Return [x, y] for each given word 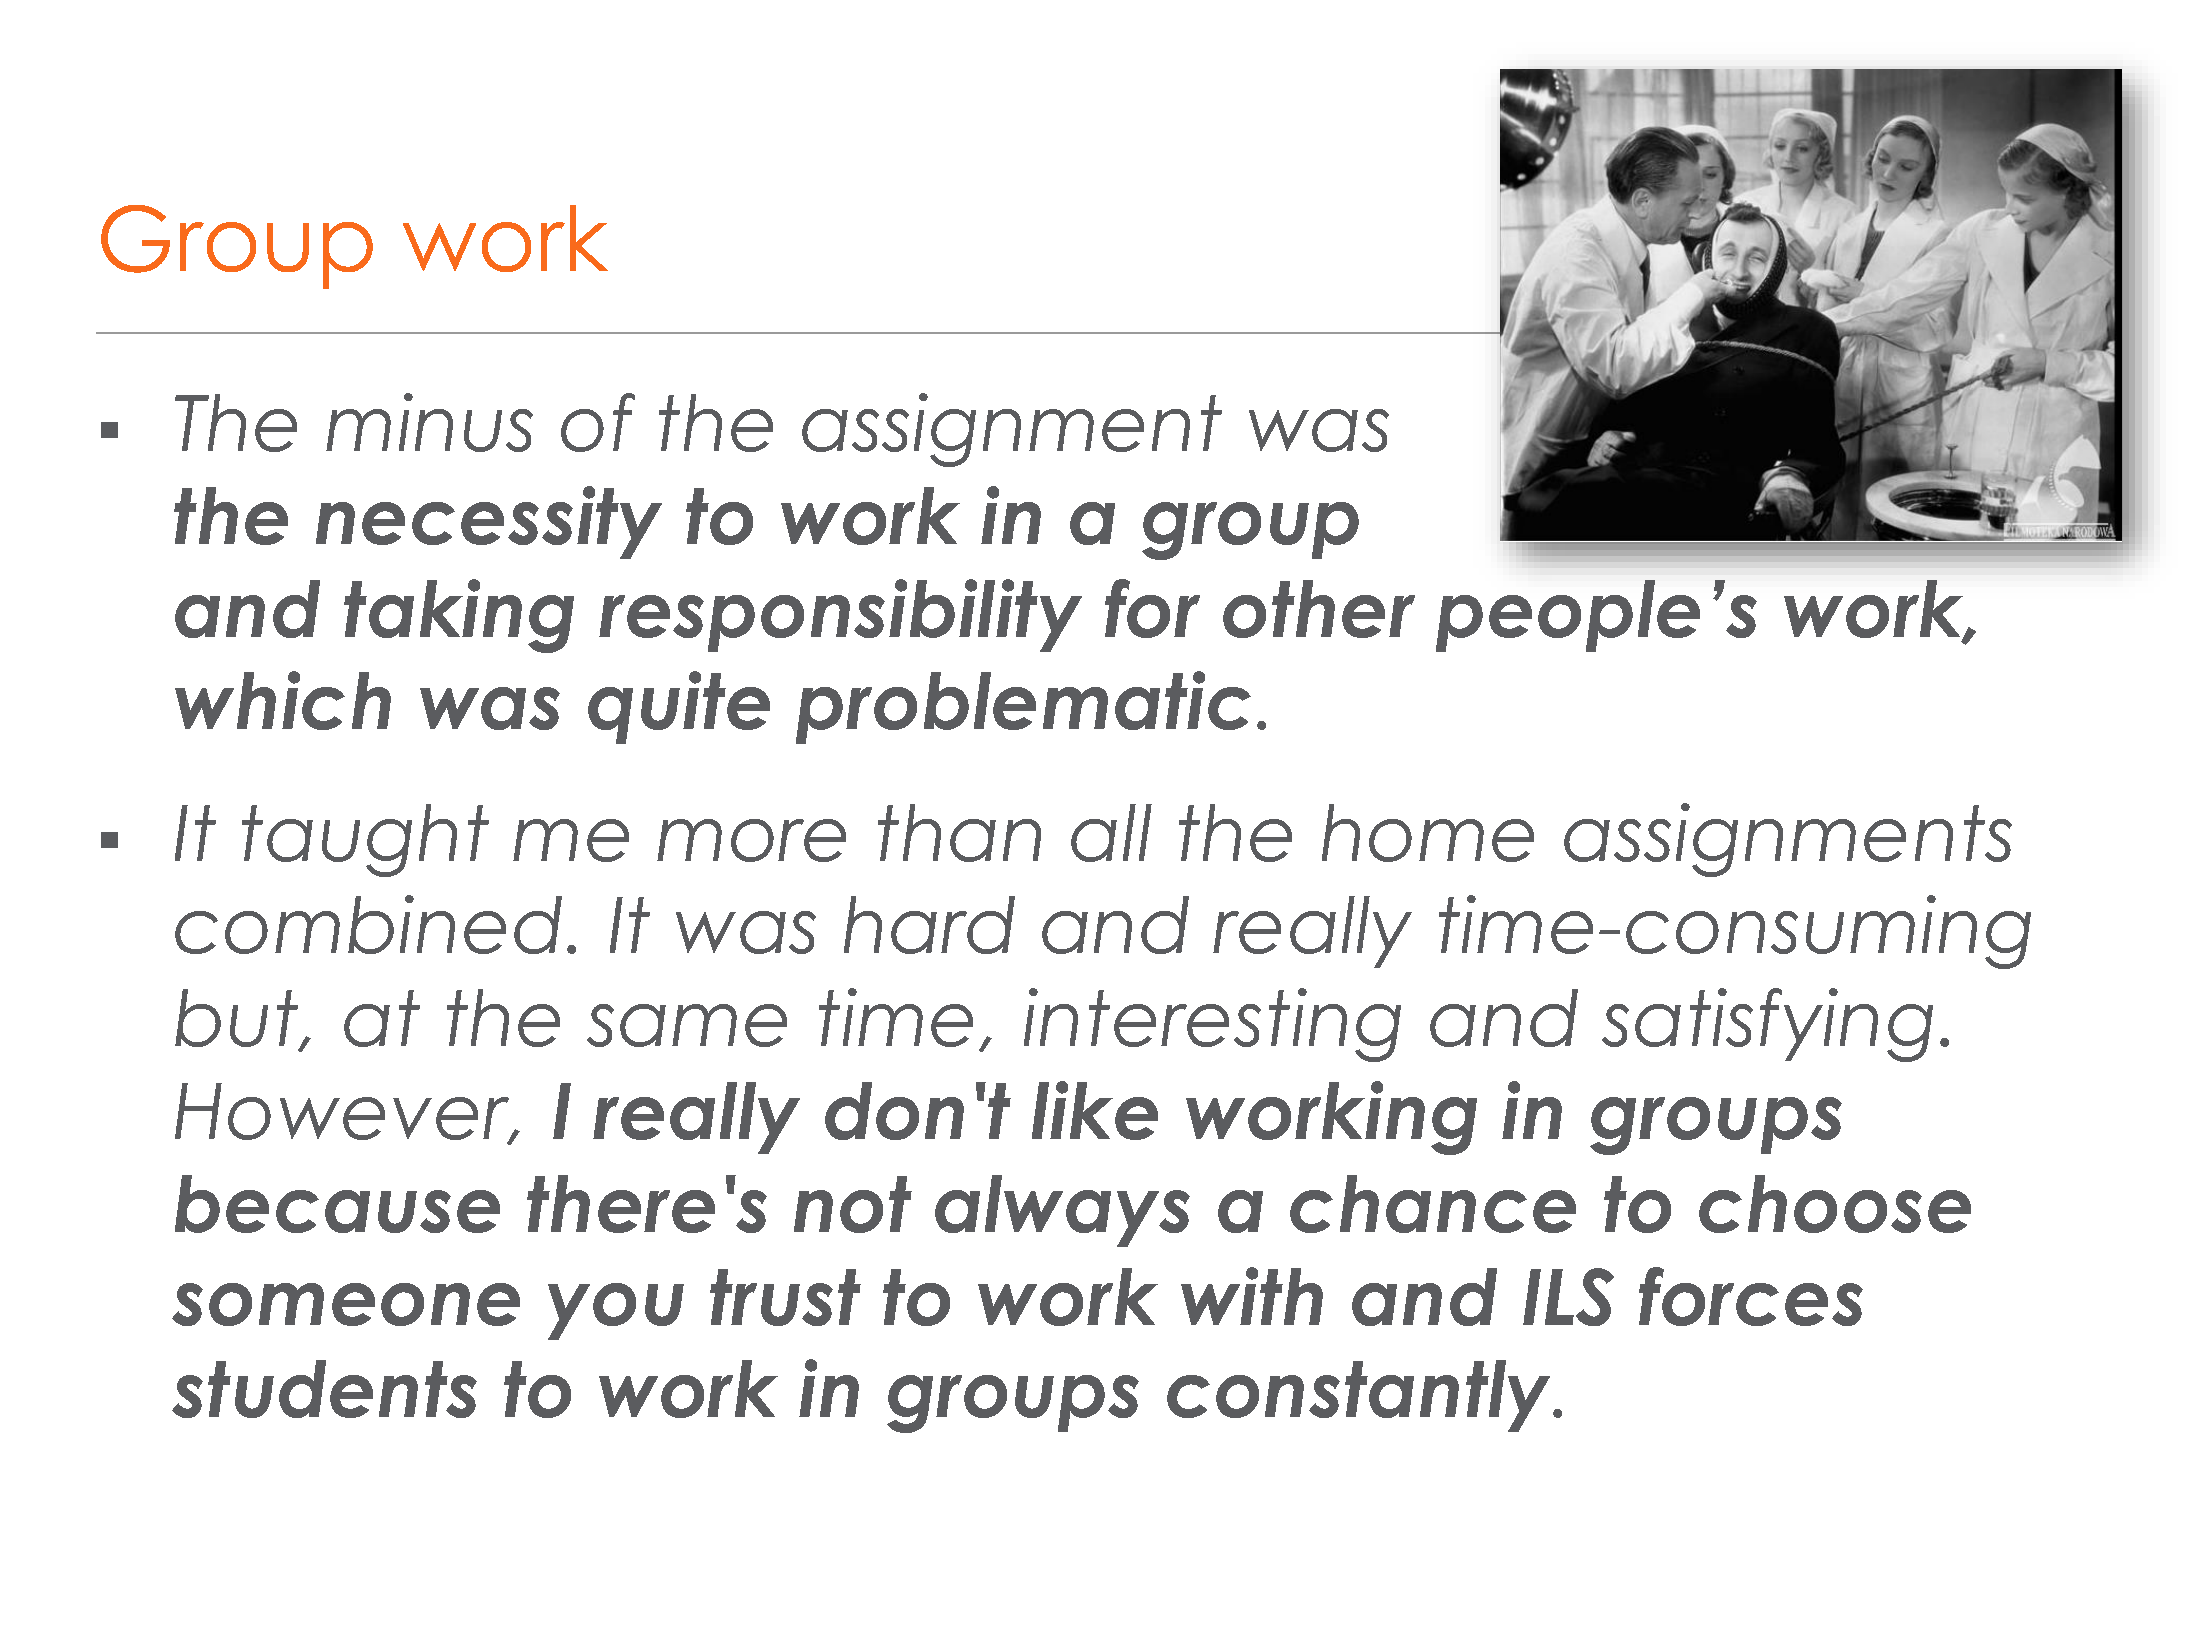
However [344, 1113]
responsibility [840, 615]
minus [429, 422]
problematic [1023, 707]
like [1095, 1110]
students [324, 1389]
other [1319, 609]
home [1428, 833]
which [283, 700]
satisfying [1767, 1025]
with [1252, 1296]
